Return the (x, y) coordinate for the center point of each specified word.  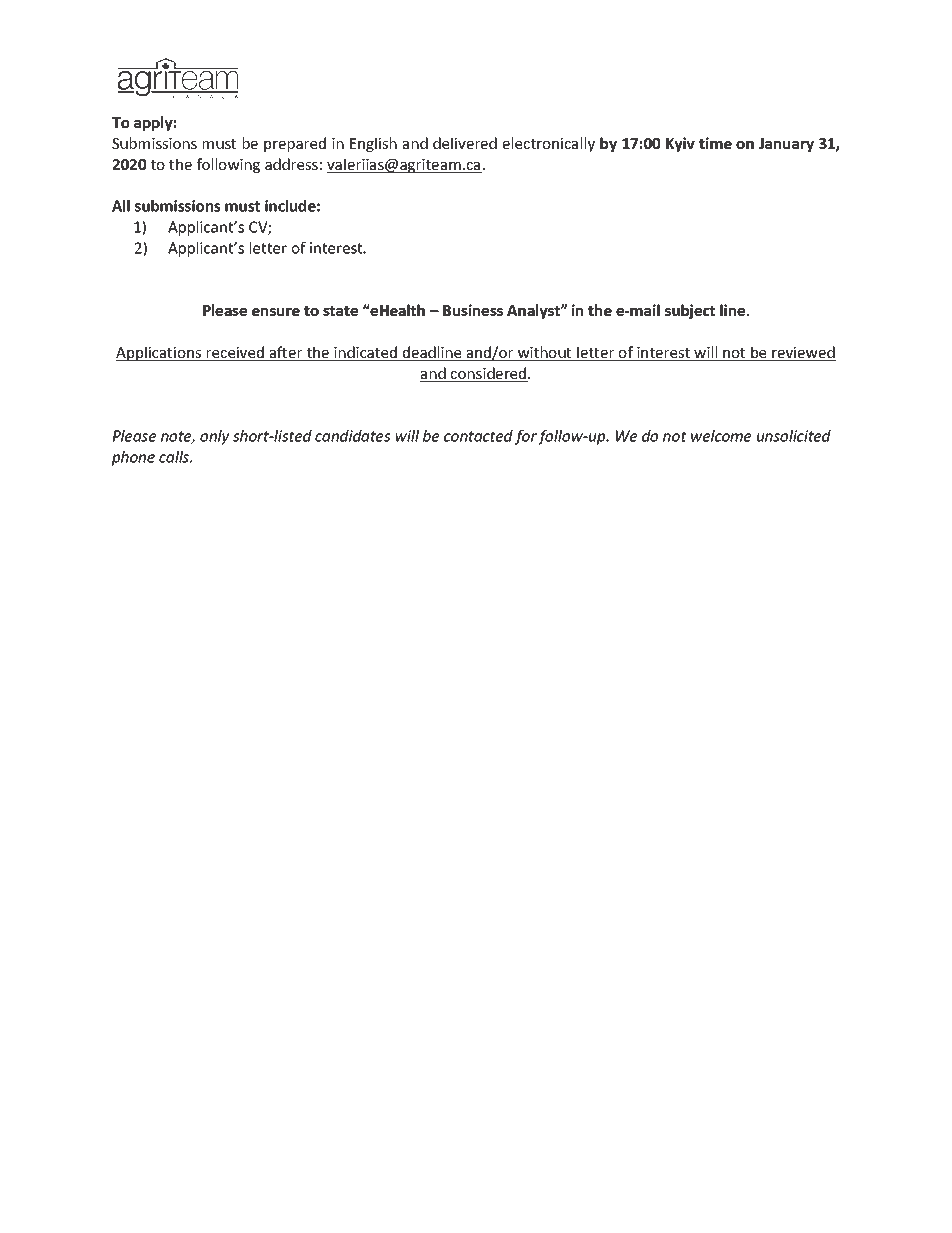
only (215, 437)
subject (690, 311)
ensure (276, 312)
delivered (465, 143)
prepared (295, 144)
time (715, 143)
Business (473, 310)
